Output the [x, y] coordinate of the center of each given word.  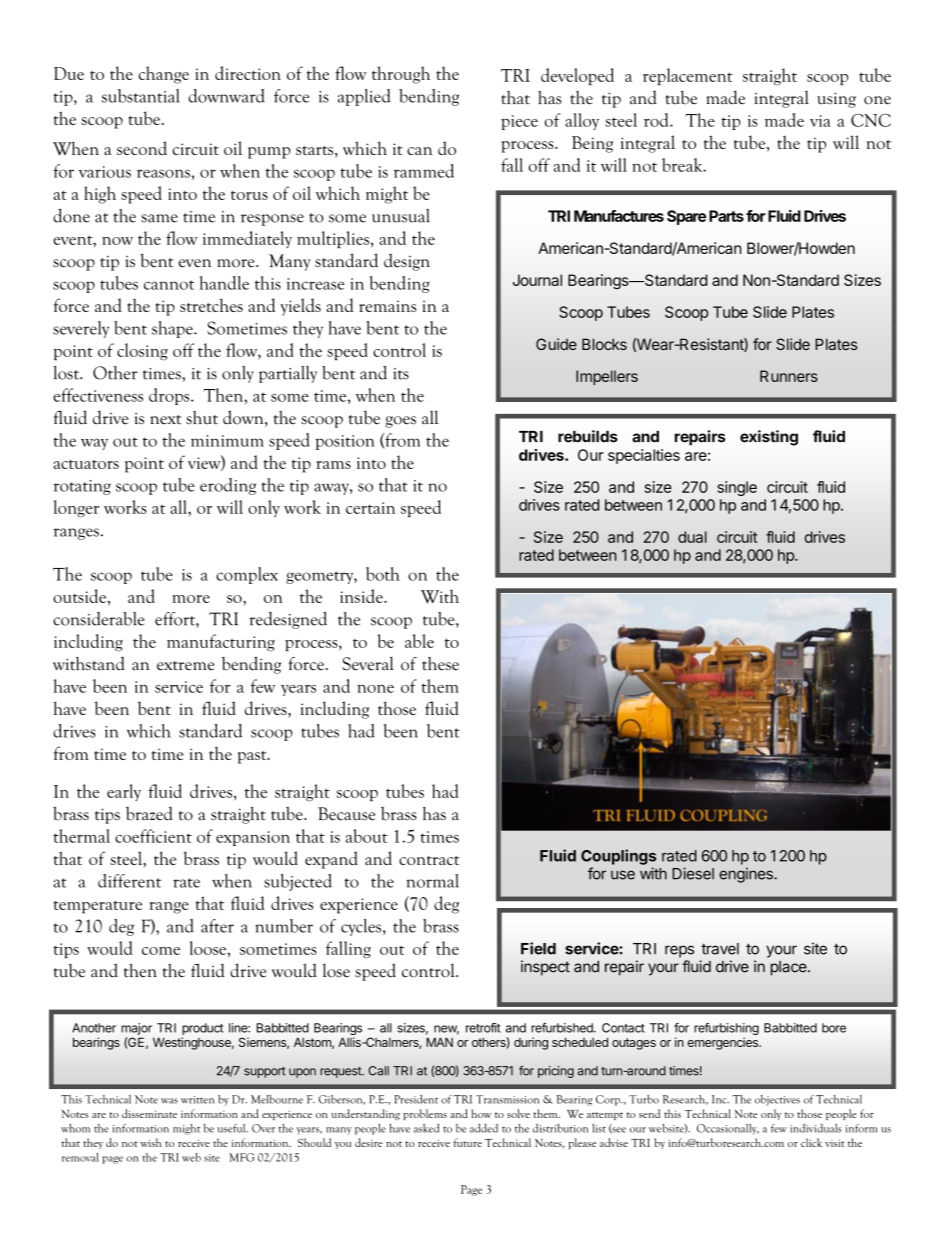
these [440, 664]
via [820, 121]
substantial [141, 96]
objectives [777, 1100]
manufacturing [221, 643]
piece [519, 122]
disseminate [149, 1113]
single [737, 488]
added [484, 1128]
